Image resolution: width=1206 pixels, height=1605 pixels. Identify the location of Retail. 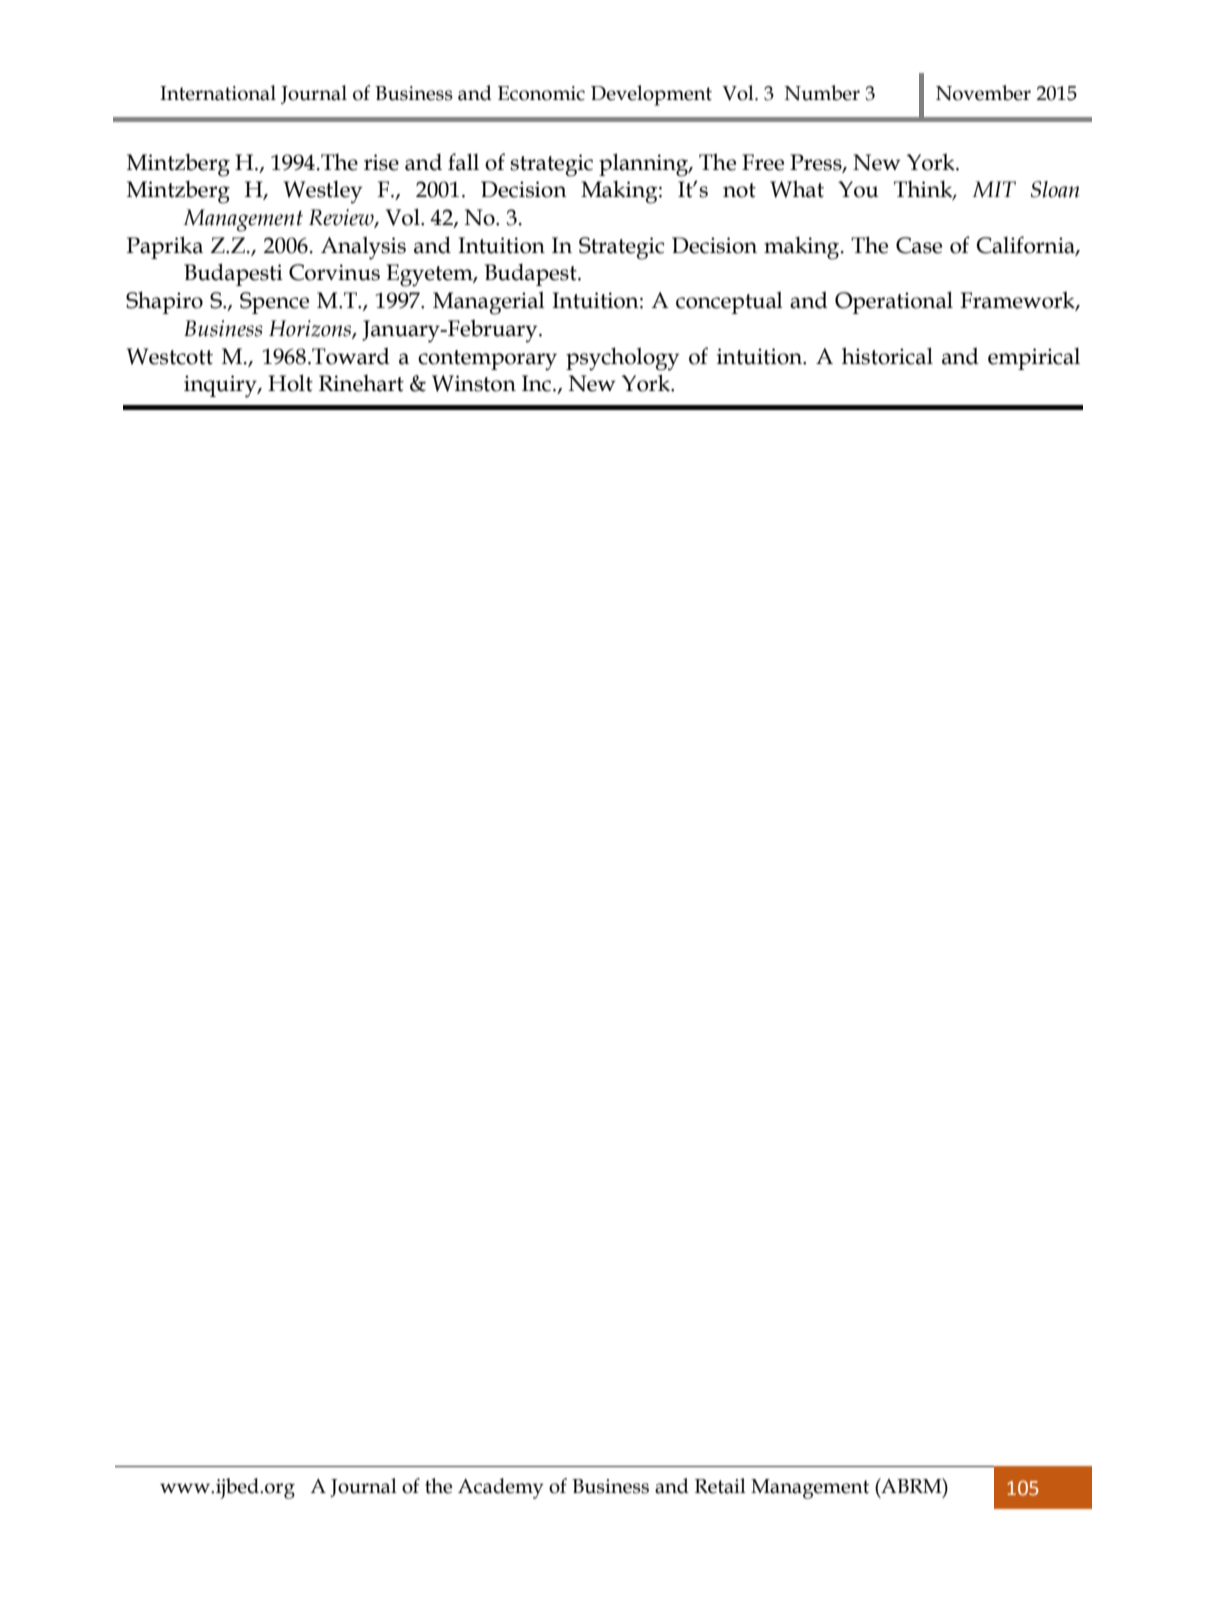
(720, 1486).
